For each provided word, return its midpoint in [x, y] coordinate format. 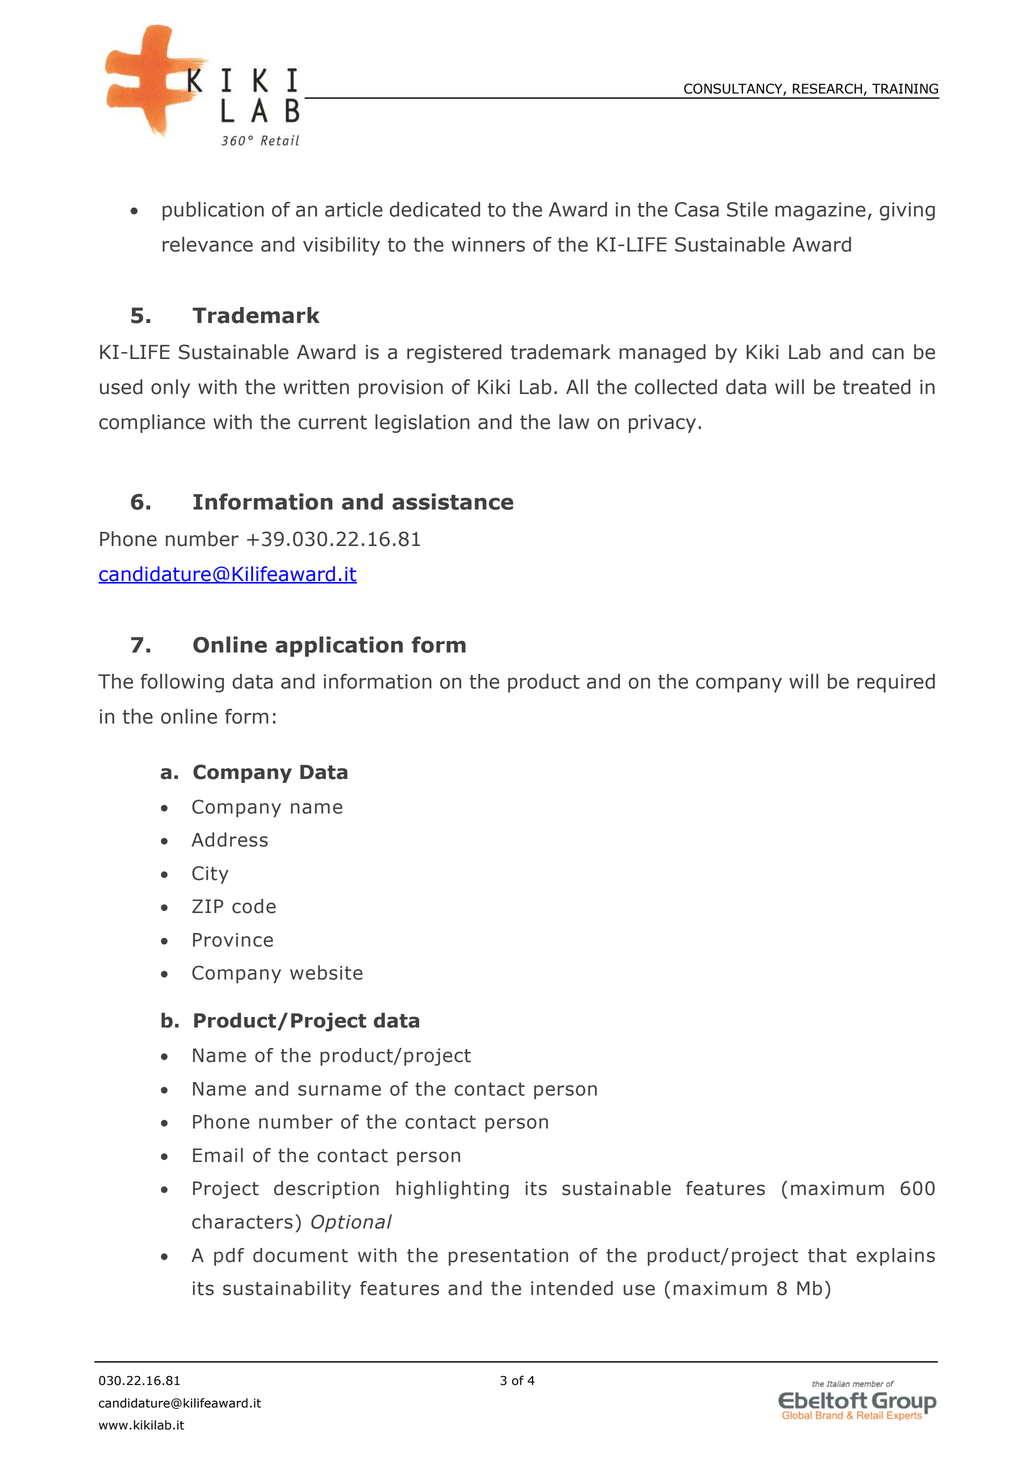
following [182, 683]
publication [213, 211]
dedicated [435, 209]
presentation [508, 1257]
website [326, 972]
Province [233, 940]
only [170, 388]
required [896, 683]
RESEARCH [827, 88]
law [574, 422]
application [339, 646]
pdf [229, 1257]
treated [877, 387]
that [827, 1255]
